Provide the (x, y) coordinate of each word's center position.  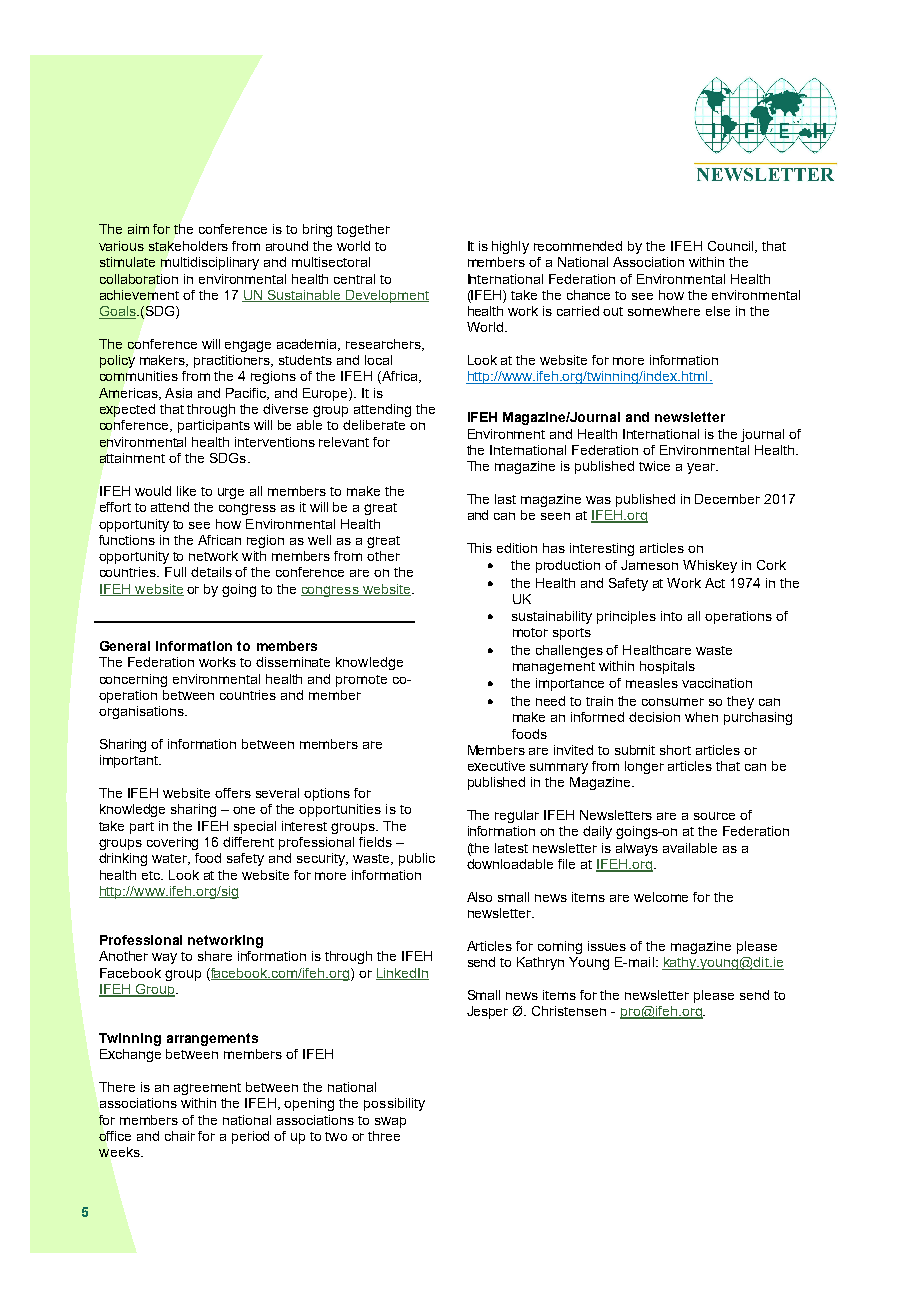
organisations (142, 712)
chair (180, 1136)
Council (732, 247)
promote (361, 681)
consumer (673, 702)
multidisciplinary (210, 263)
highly (510, 247)
